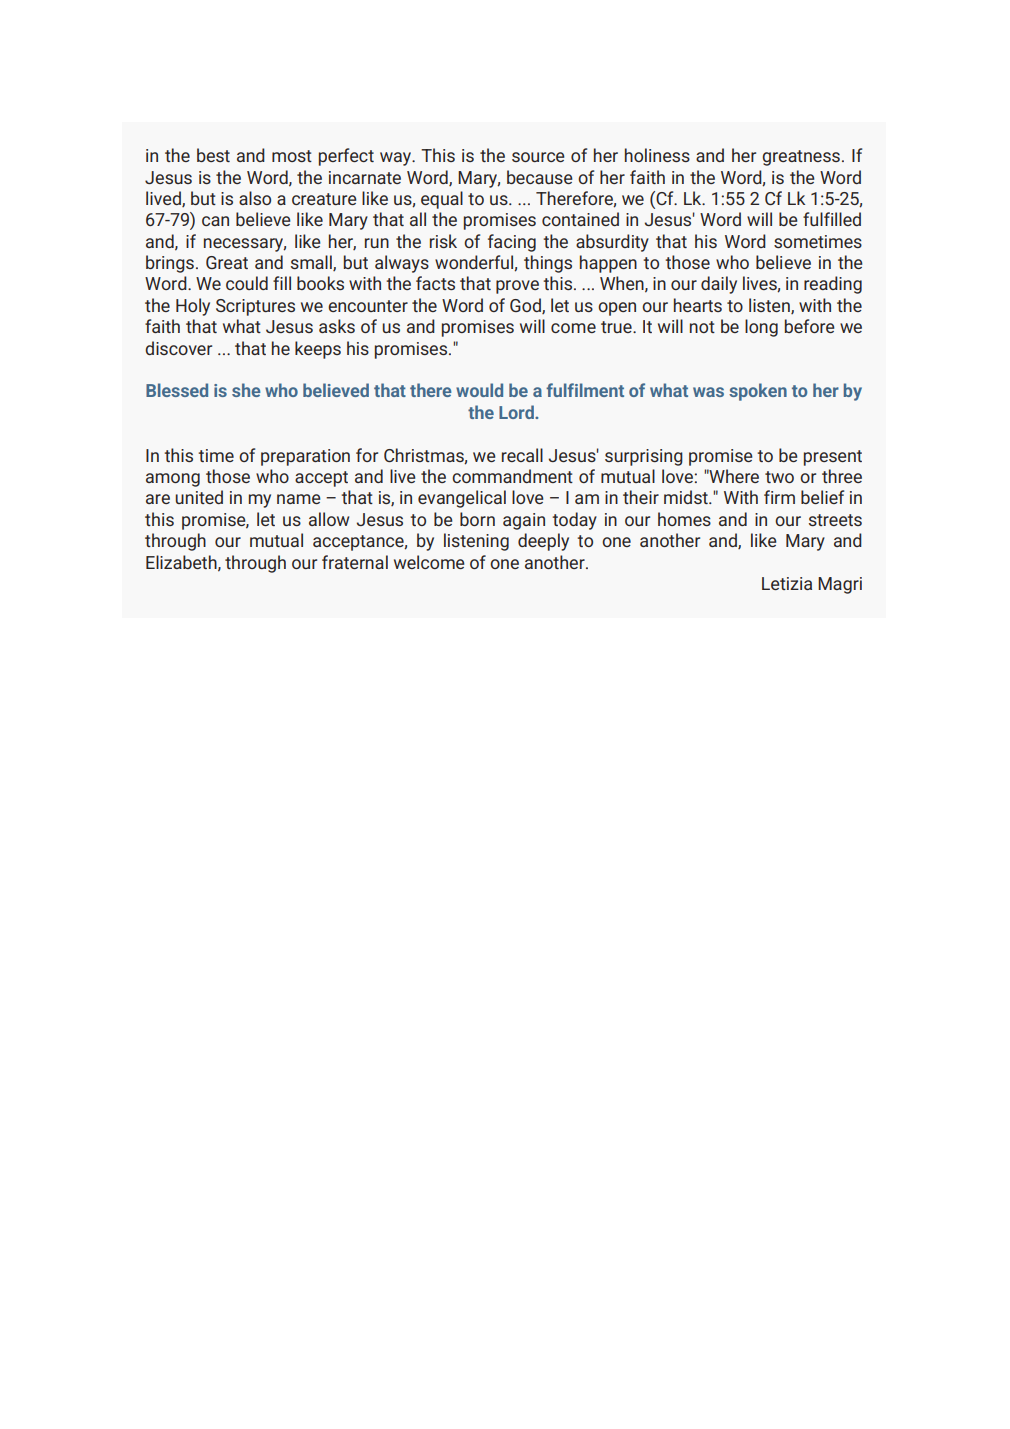 The image size is (1010, 1429). What do you see at coordinates (213, 155) in the page?
I see `best` at bounding box center [213, 155].
